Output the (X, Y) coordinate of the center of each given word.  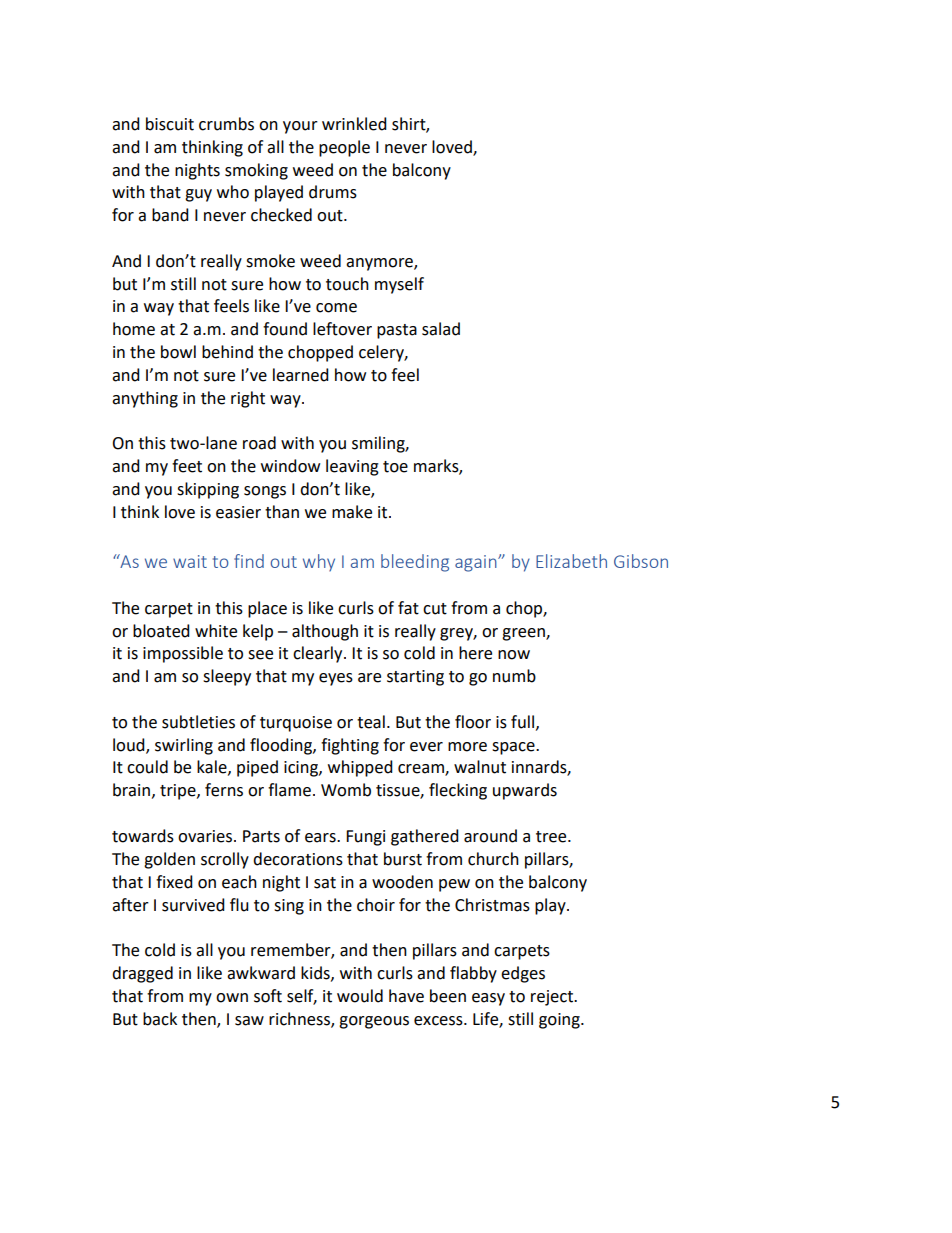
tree (552, 837)
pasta (397, 331)
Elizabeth (571, 561)
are (369, 678)
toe (395, 467)
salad (441, 329)
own (232, 998)
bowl (178, 352)
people (344, 148)
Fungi (365, 838)
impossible (183, 654)
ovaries (206, 836)
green (524, 634)
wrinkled (354, 124)
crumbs (226, 124)
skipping (208, 490)
